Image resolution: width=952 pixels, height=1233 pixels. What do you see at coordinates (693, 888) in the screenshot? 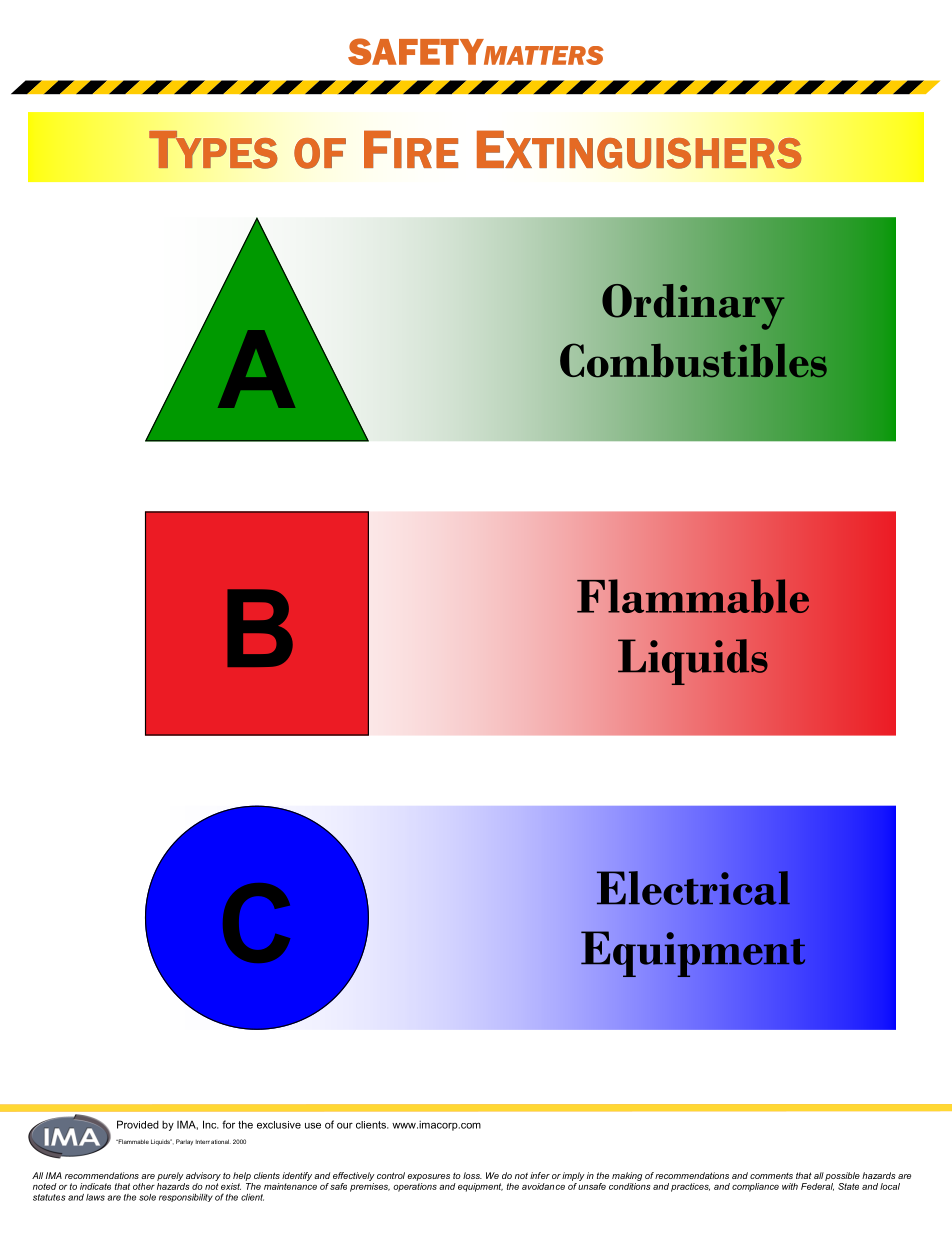
I see `Electrical` at bounding box center [693, 888].
